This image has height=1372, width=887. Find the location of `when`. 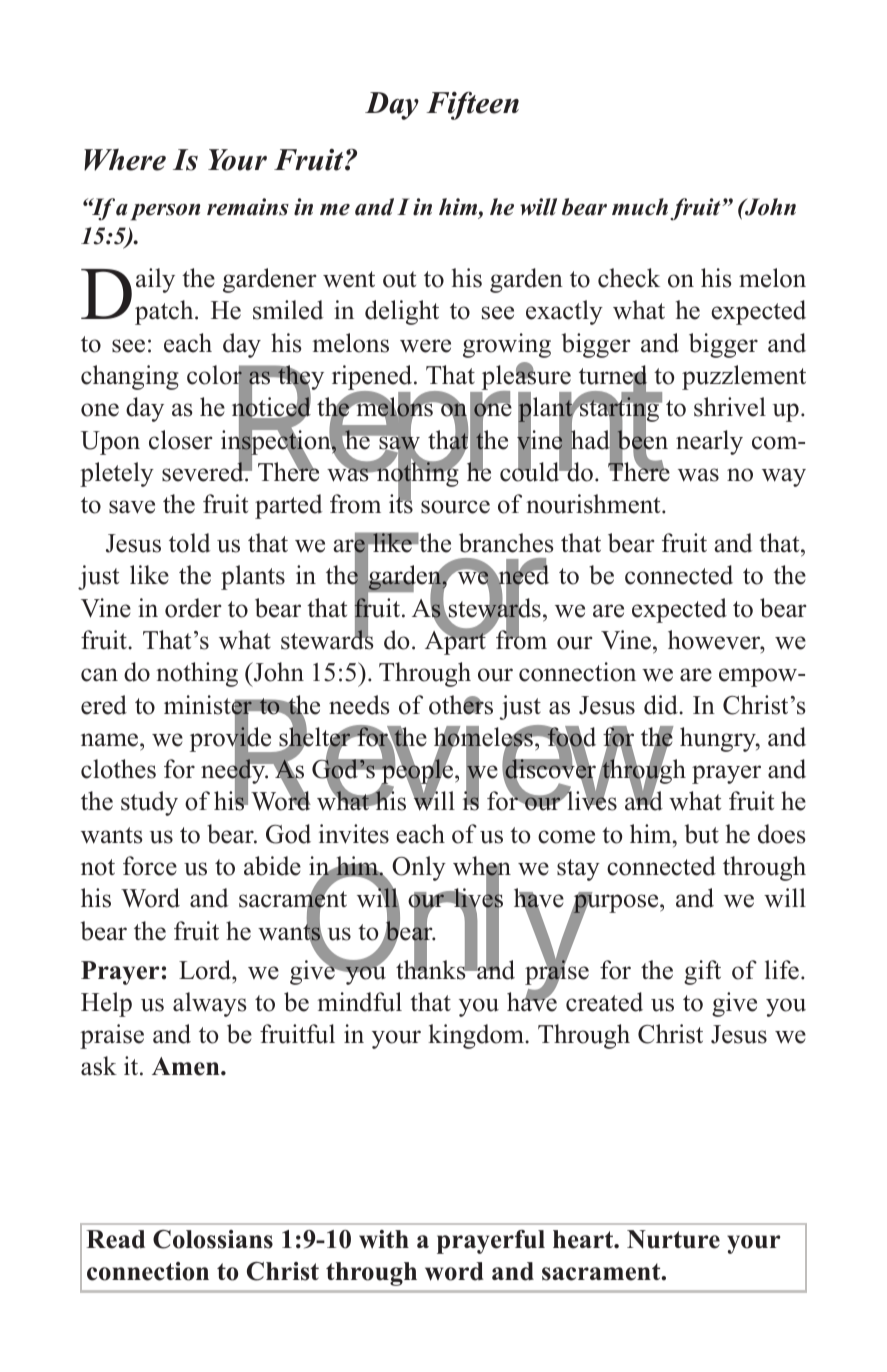

when is located at coordinates (482, 867).
